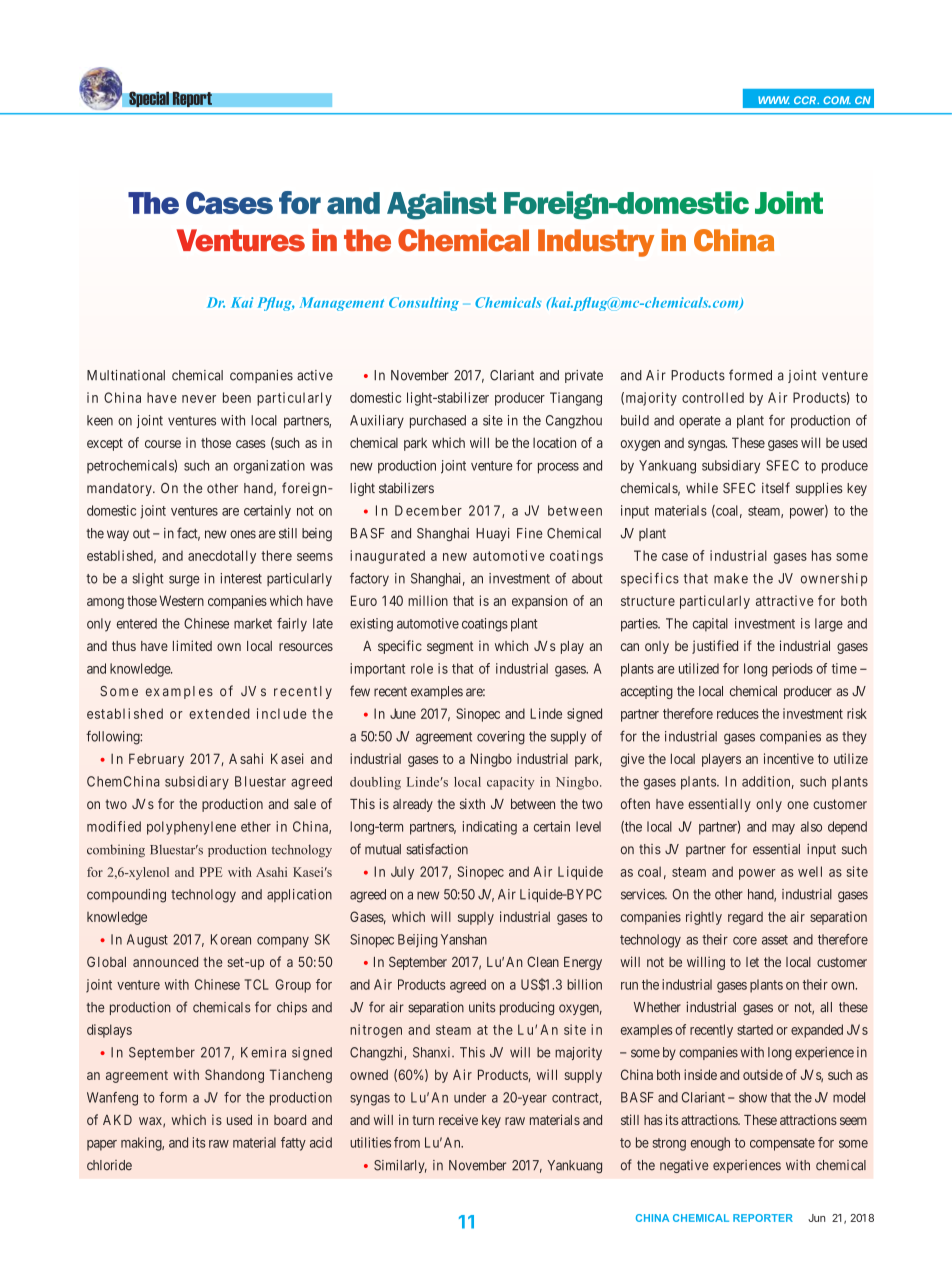 The image size is (952, 1284). I want to click on compensate, so click(782, 1144).
